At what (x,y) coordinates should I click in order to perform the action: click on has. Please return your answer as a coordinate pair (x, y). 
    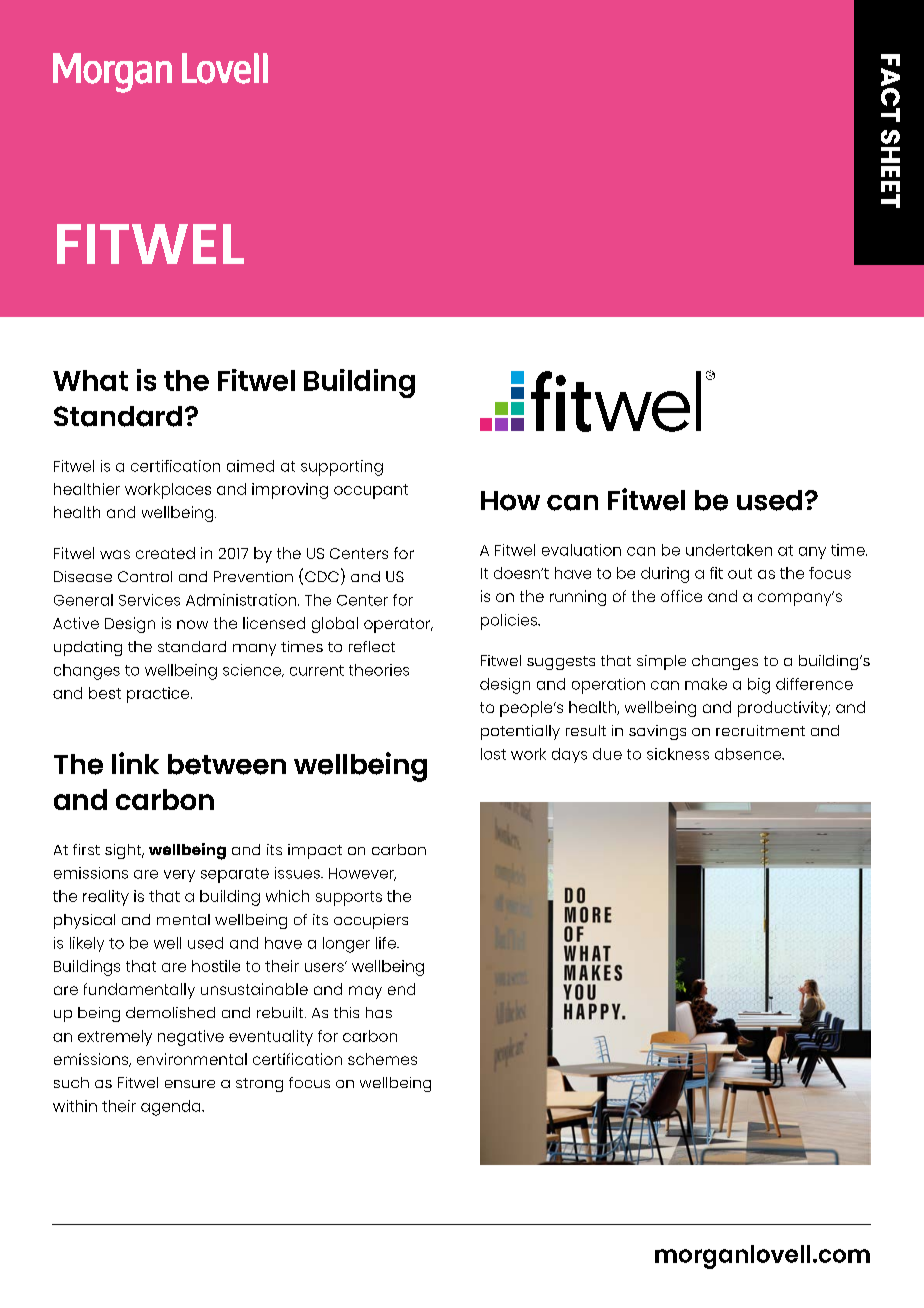
    Looking at the image, I should click on (379, 1012).
